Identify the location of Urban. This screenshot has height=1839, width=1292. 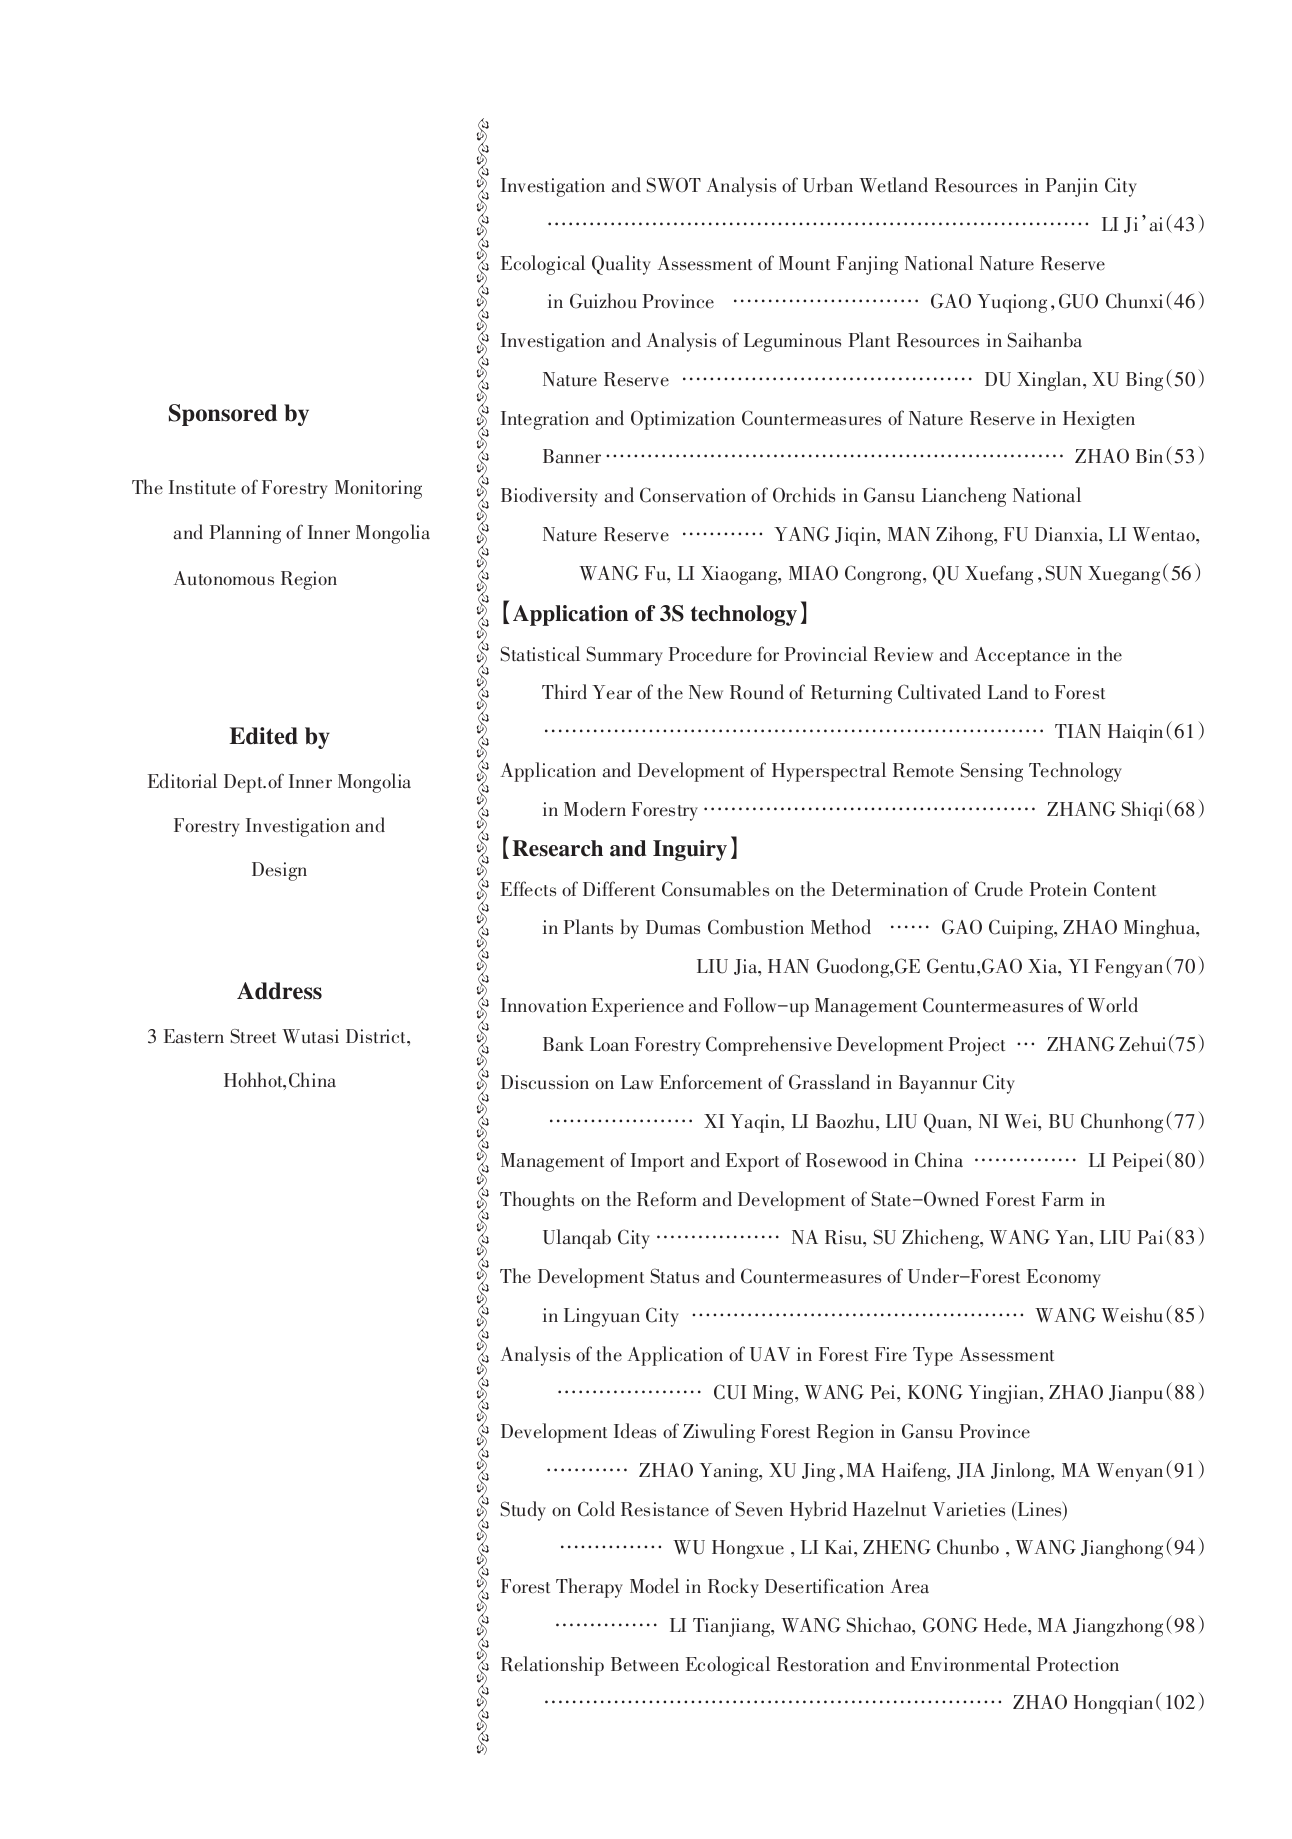
(828, 185).
